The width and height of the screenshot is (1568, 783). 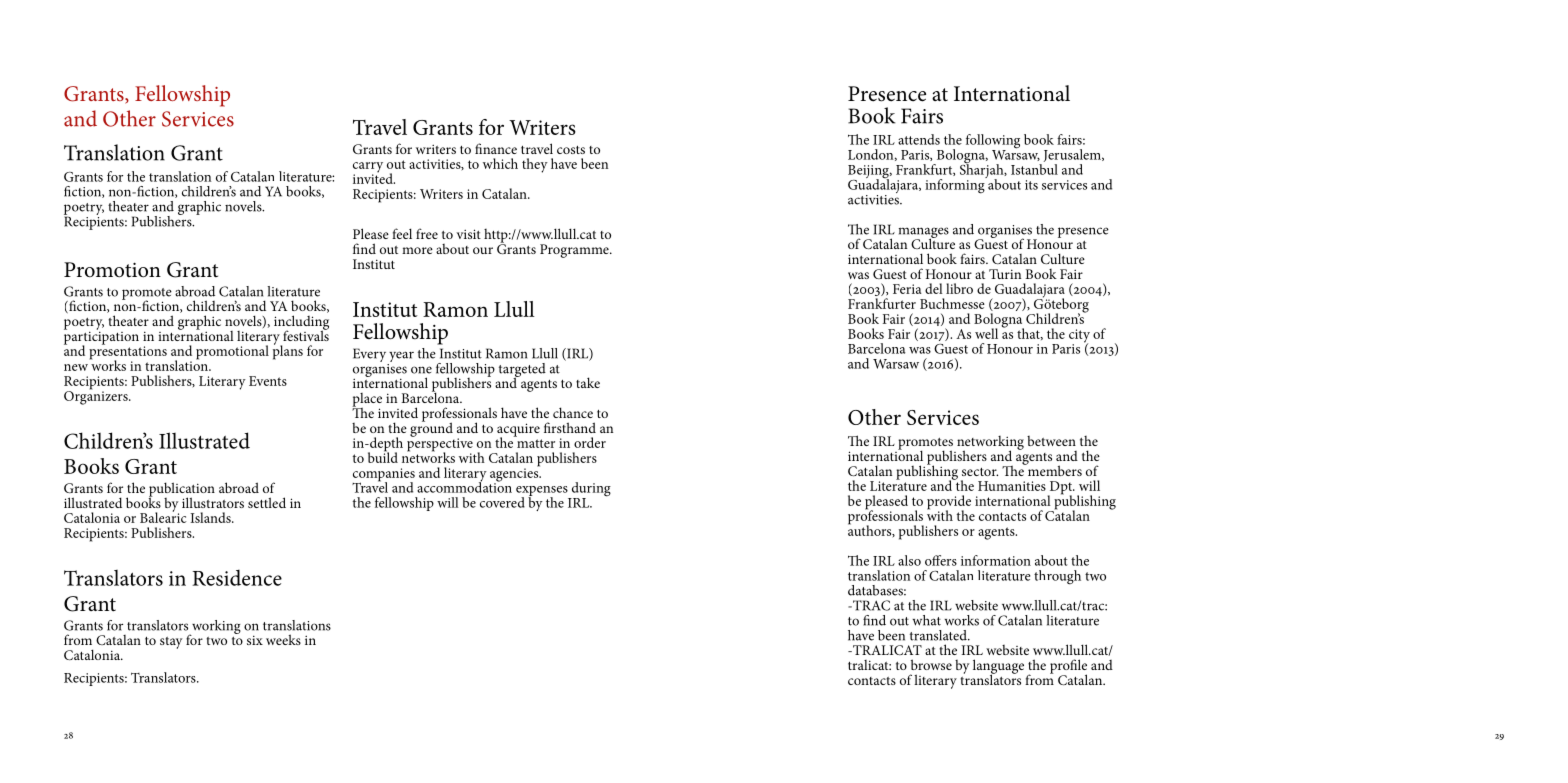 What do you see at coordinates (993, 142) in the screenshot?
I see `following` at bounding box center [993, 142].
